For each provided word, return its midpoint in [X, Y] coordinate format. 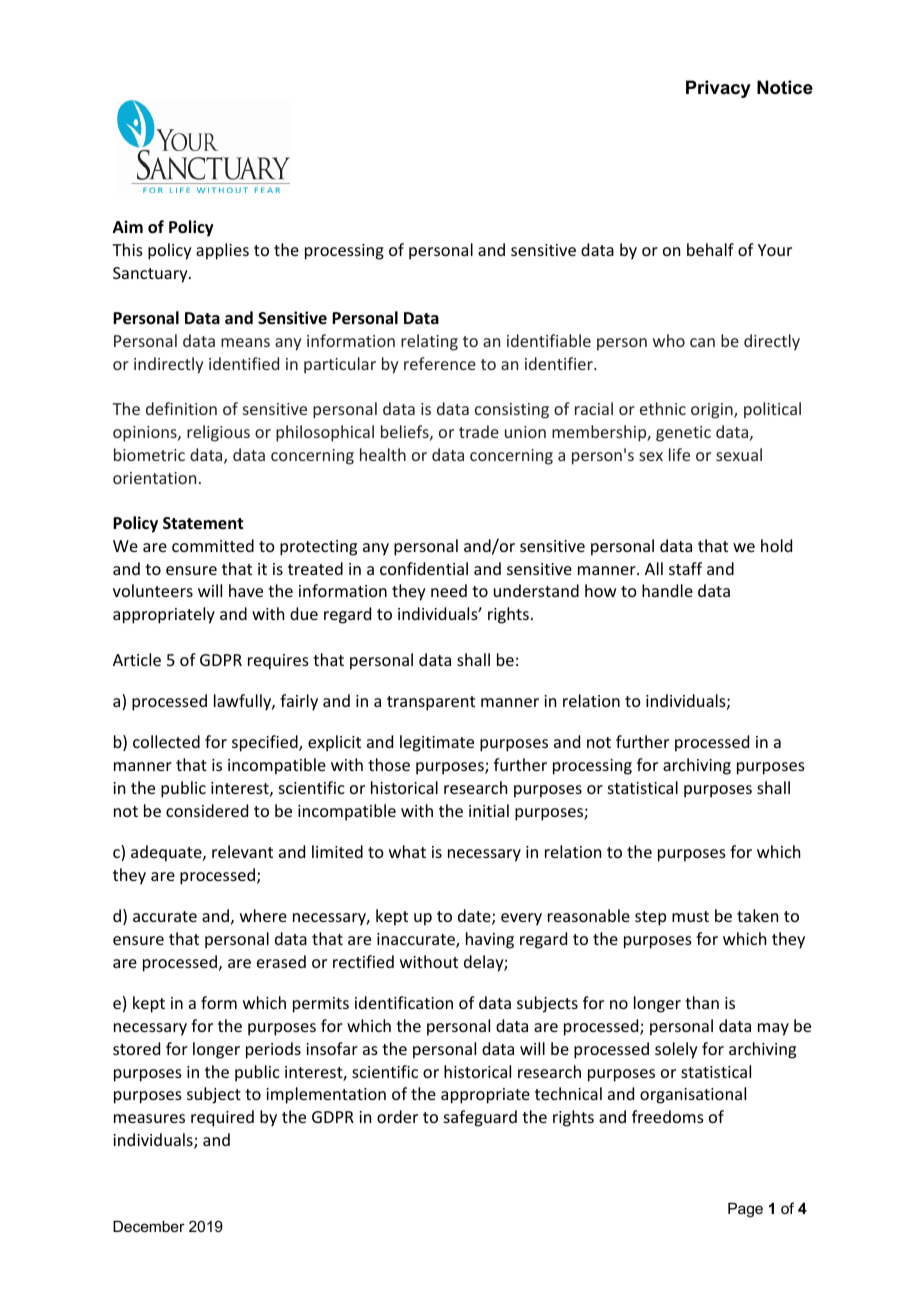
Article [137, 659]
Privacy [718, 89]
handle [667, 590]
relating [429, 342]
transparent [431, 703]
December [149, 1226]
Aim [128, 226]
